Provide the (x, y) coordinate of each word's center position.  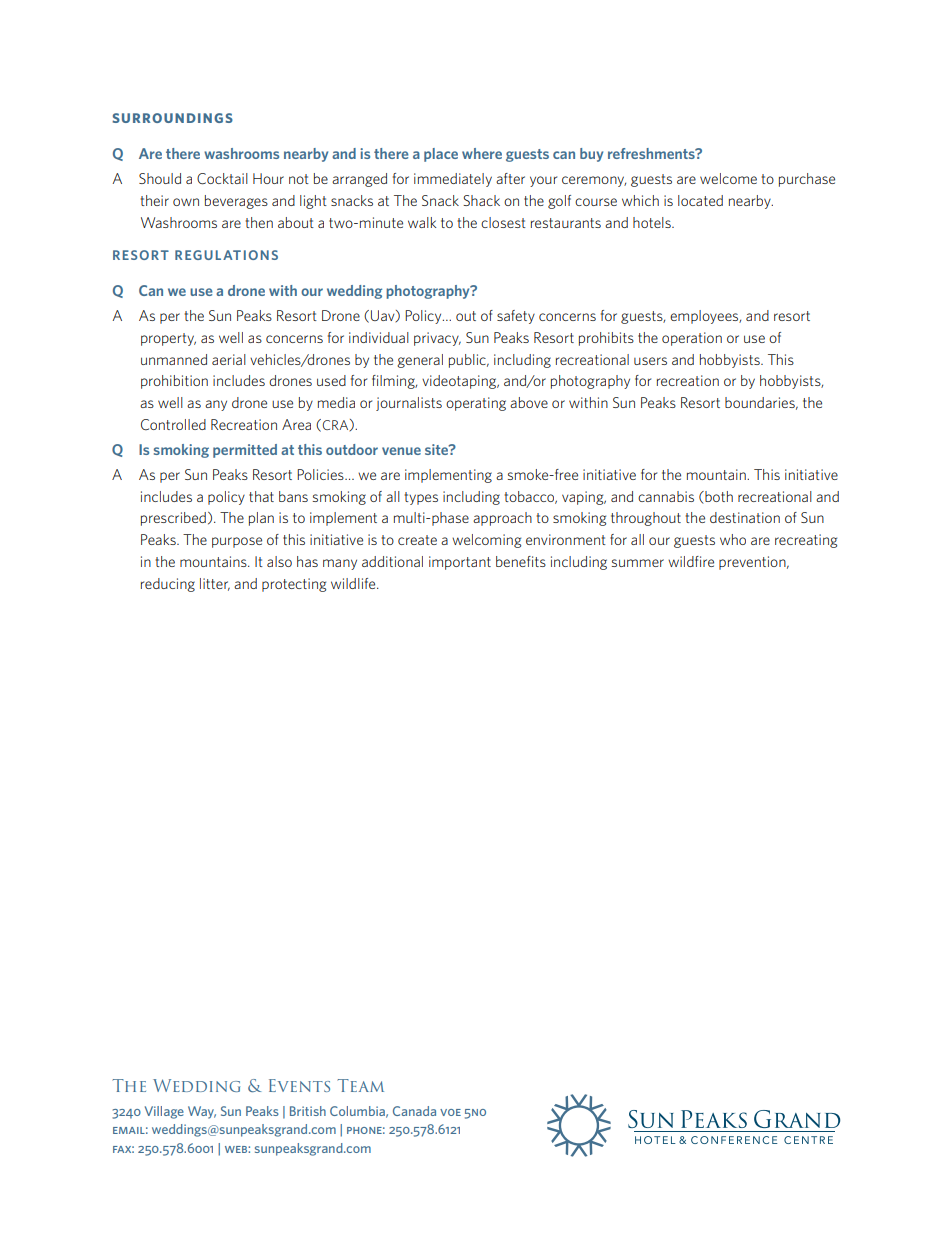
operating (476, 404)
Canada (414, 1111)
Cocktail (222, 179)
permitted (245, 451)
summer (638, 563)
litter (215, 584)
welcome (728, 178)
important (460, 563)
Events (299, 1085)
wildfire (691, 561)
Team (360, 1085)
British (308, 1111)
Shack (481, 200)
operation (692, 339)
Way (202, 1112)
